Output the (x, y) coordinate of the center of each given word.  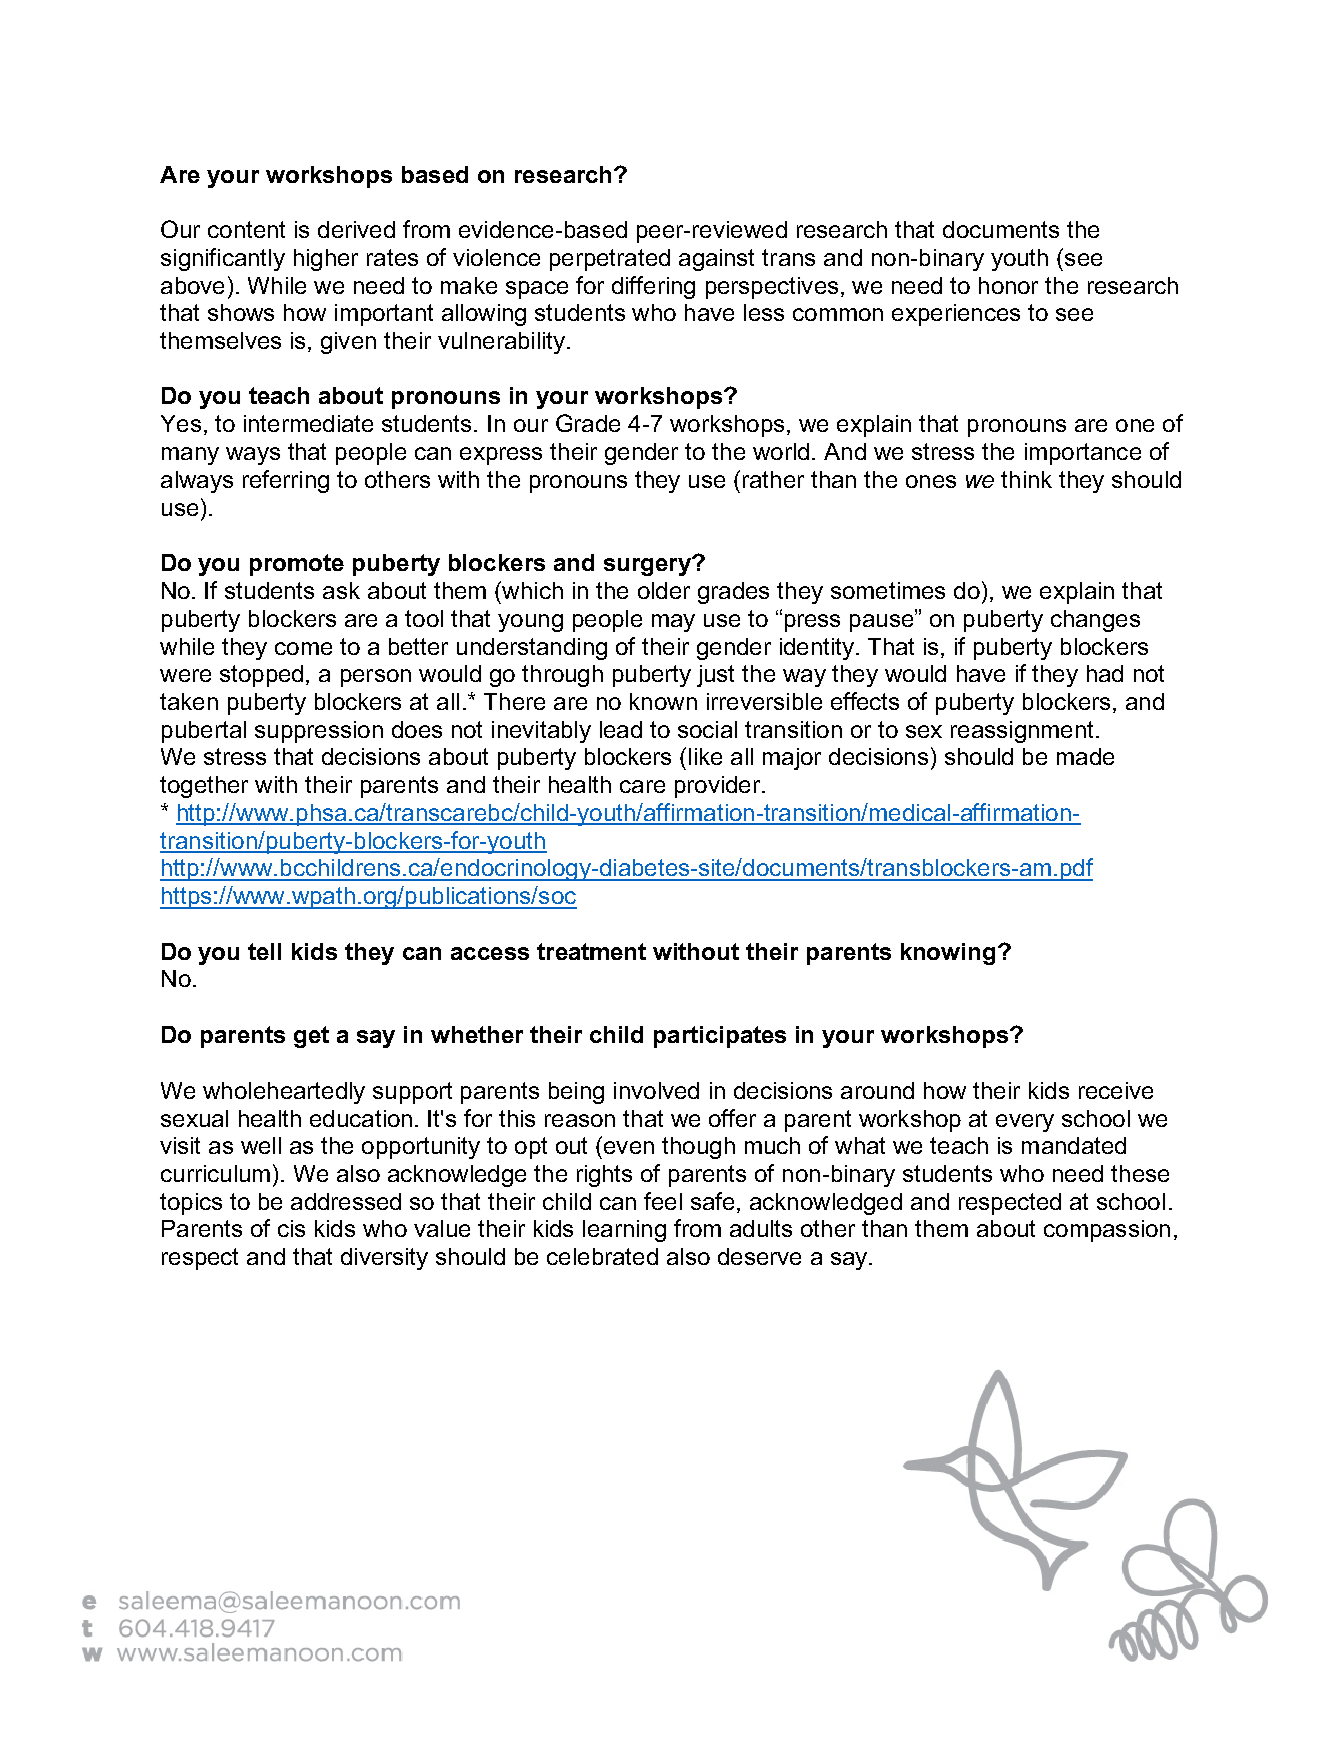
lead (621, 729)
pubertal (204, 732)
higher (326, 260)
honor (1008, 285)
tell (264, 951)
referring (286, 481)
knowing (948, 954)
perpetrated (610, 260)
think (1026, 479)
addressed (346, 1201)
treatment (591, 951)
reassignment (1022, 732)
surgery (648, 566)
